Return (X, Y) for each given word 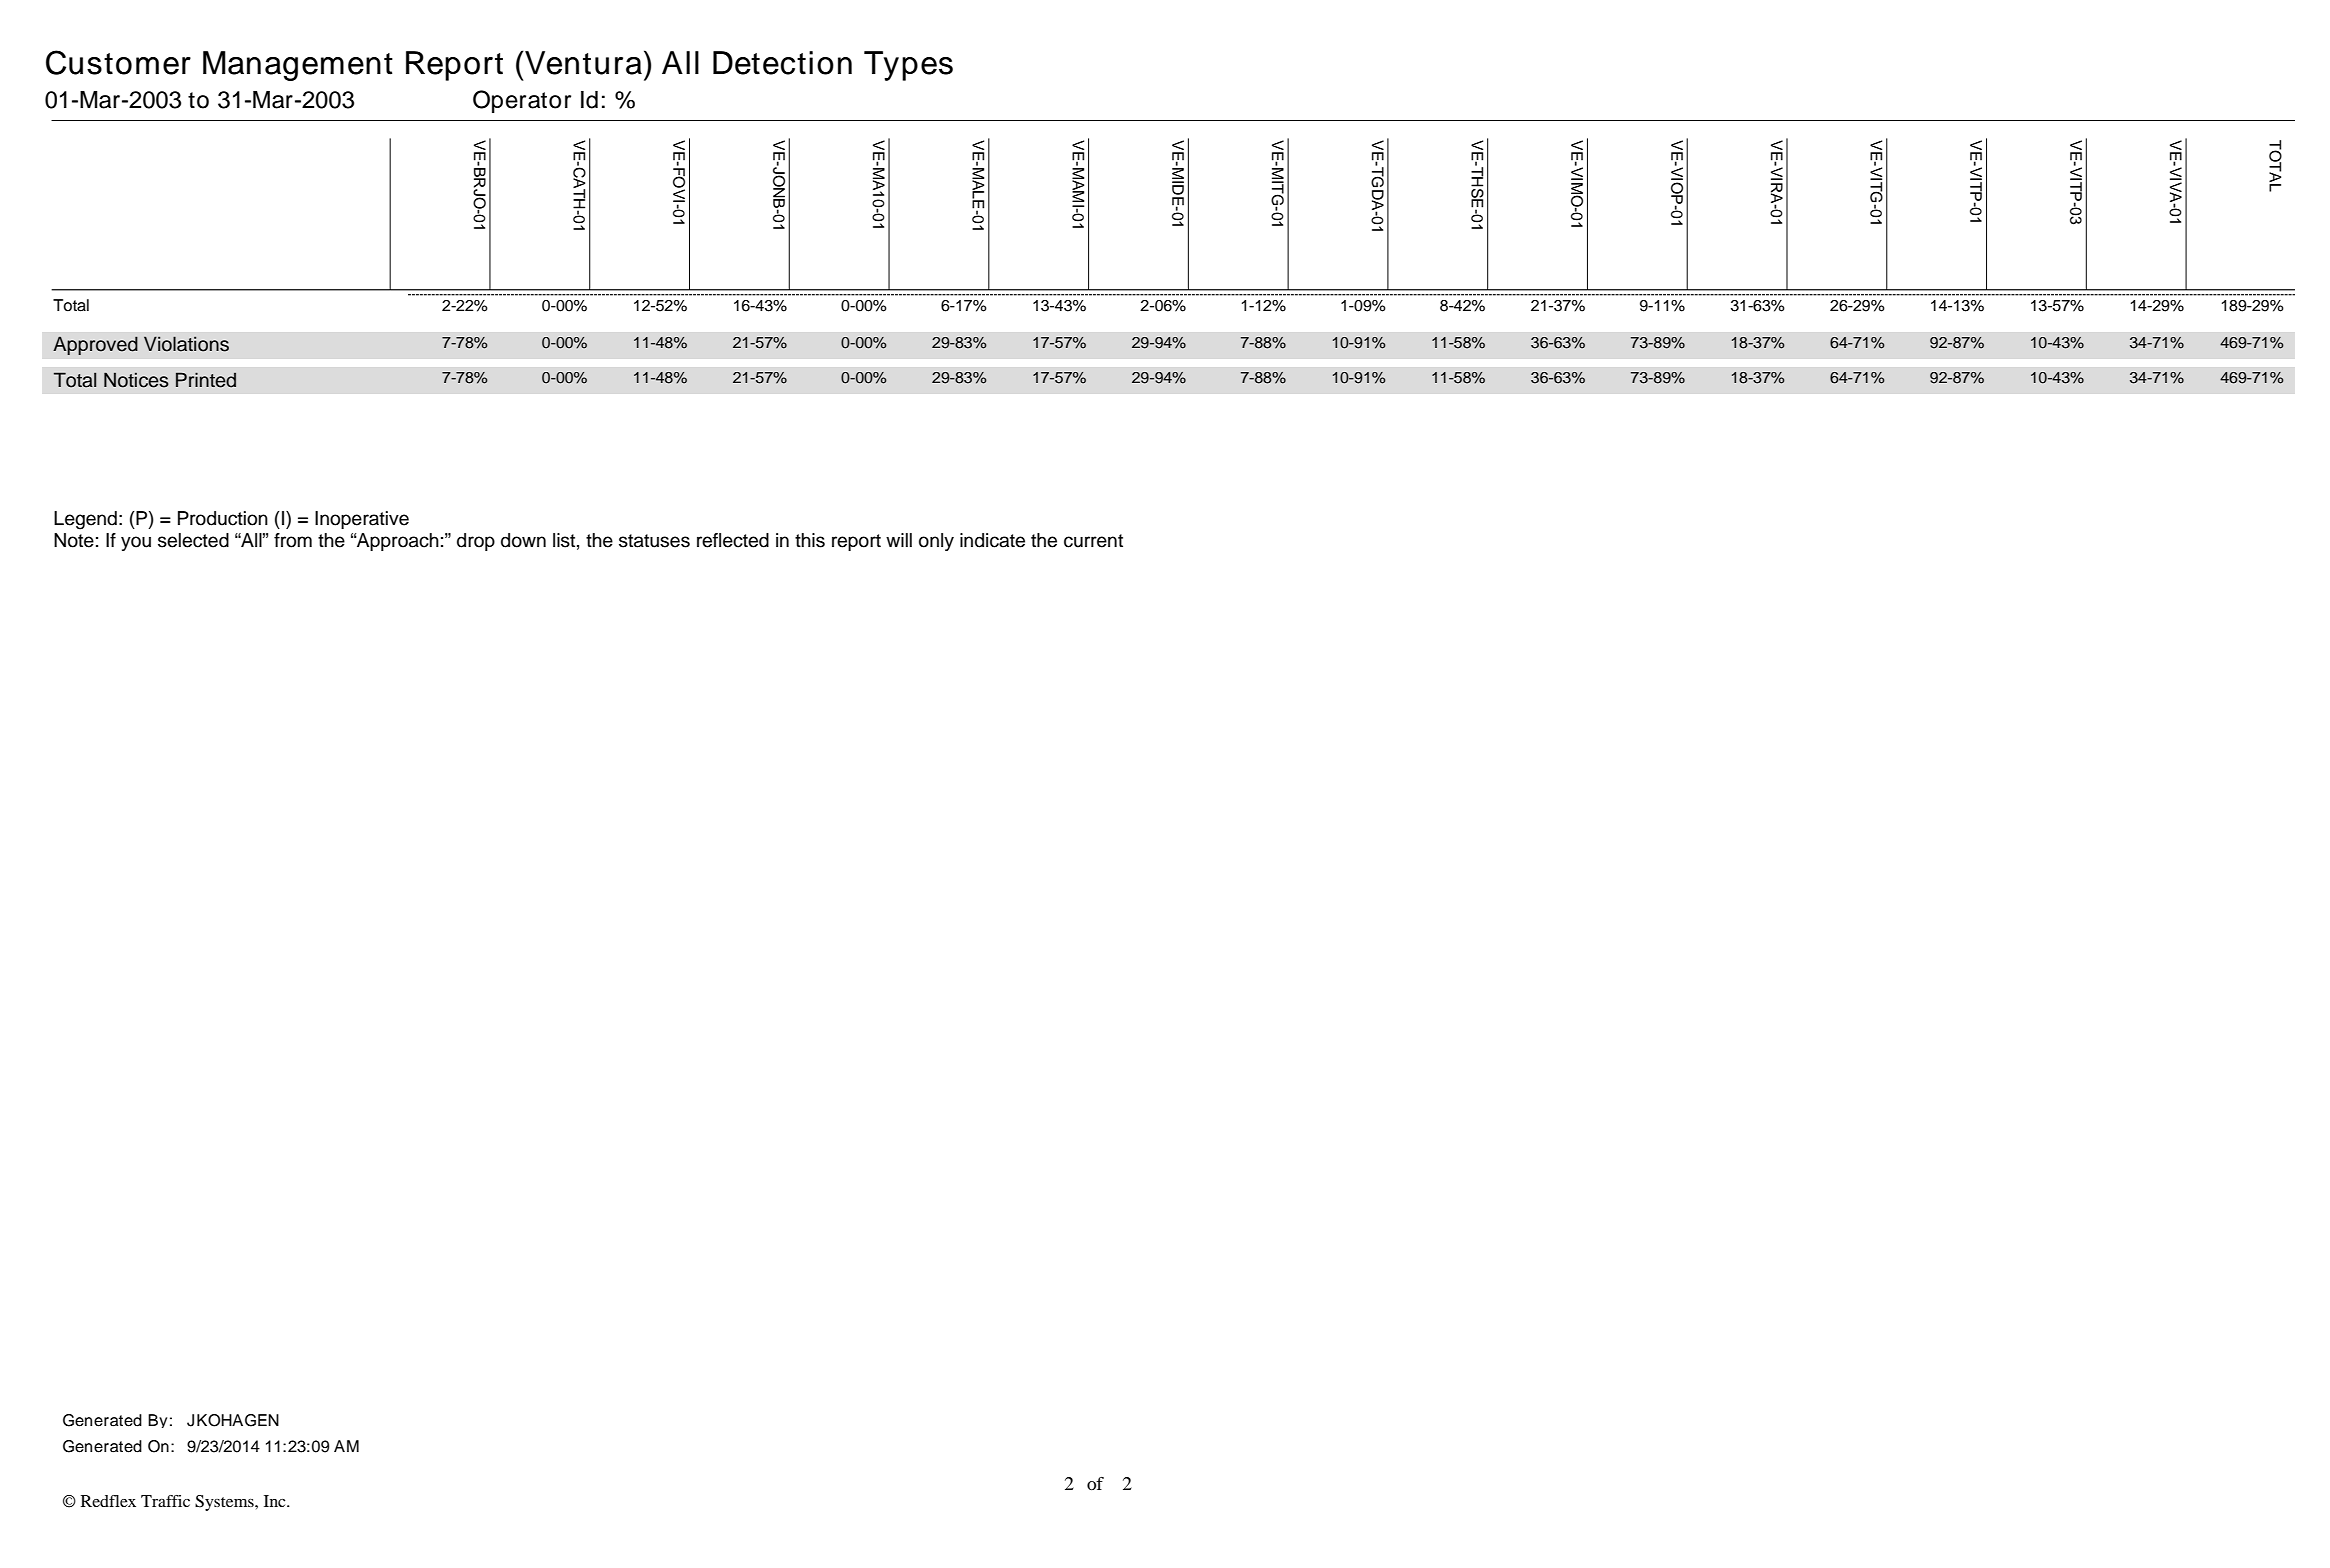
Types (908, 66)
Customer (118, 62)
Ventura (582, 63)
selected (193, 540)
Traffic (165, 1501)
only (936, 542)
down (523, 540)
